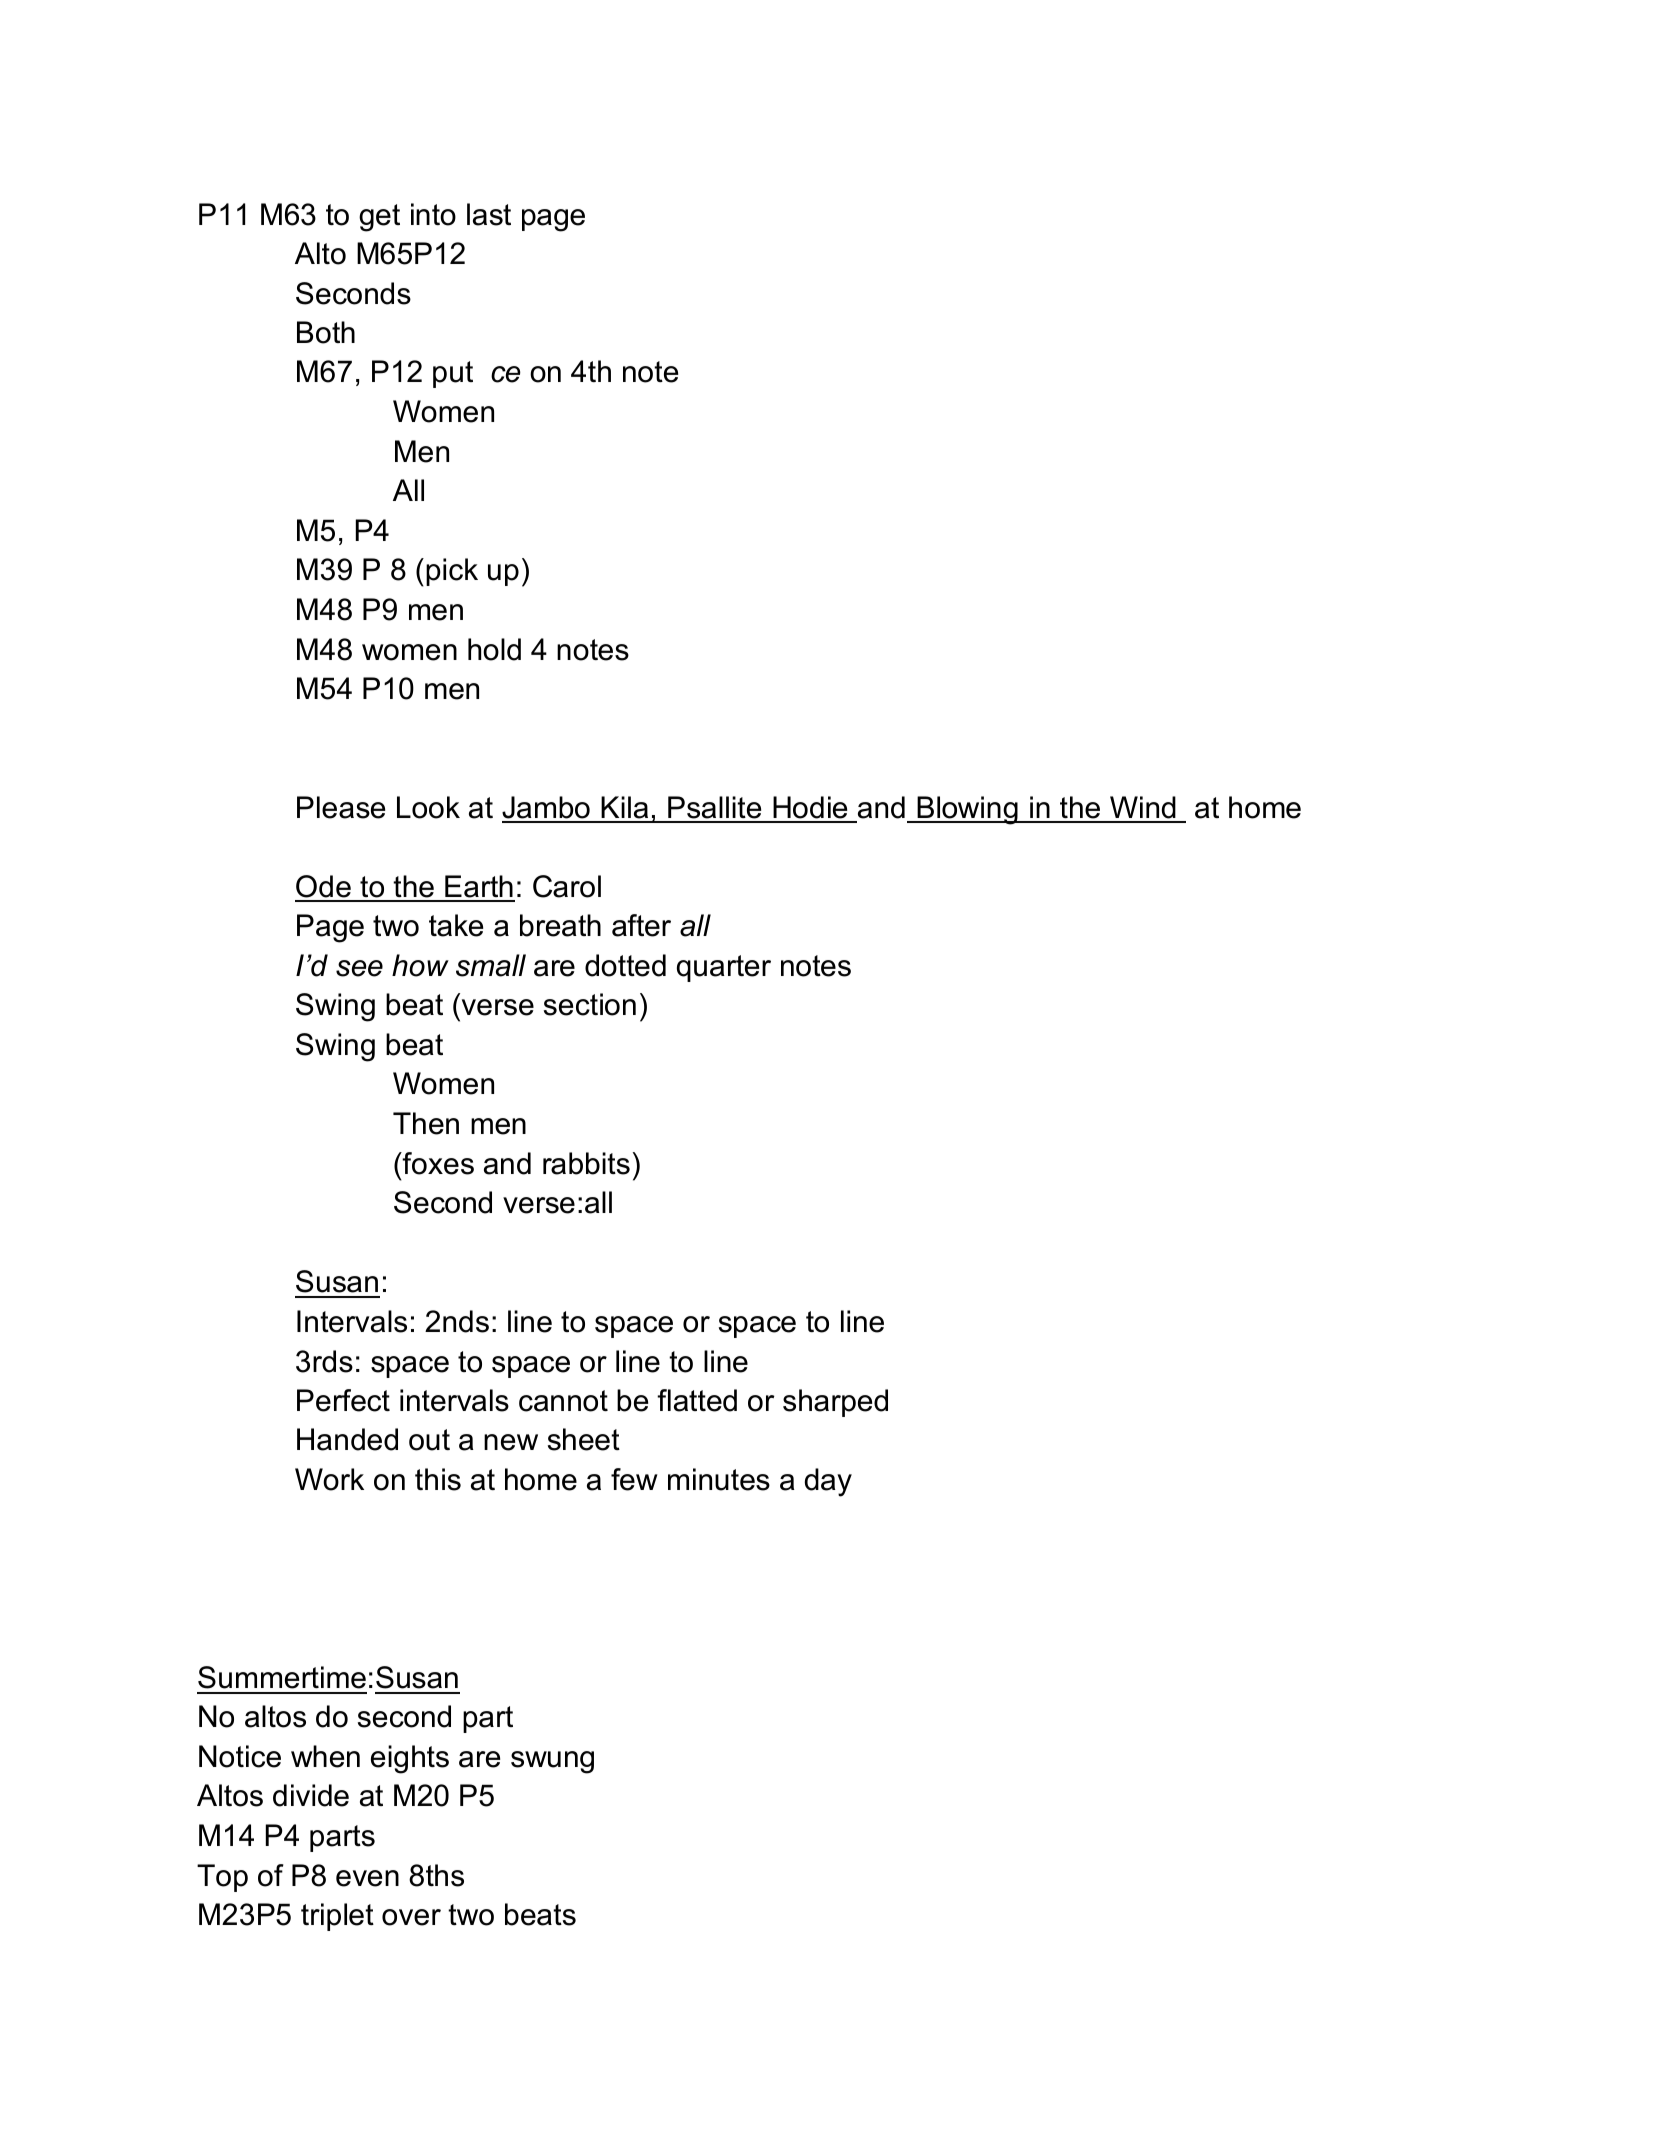 This screenshot has width=1664, height=2153. I want to click on triplet, so click(337, 1917).
